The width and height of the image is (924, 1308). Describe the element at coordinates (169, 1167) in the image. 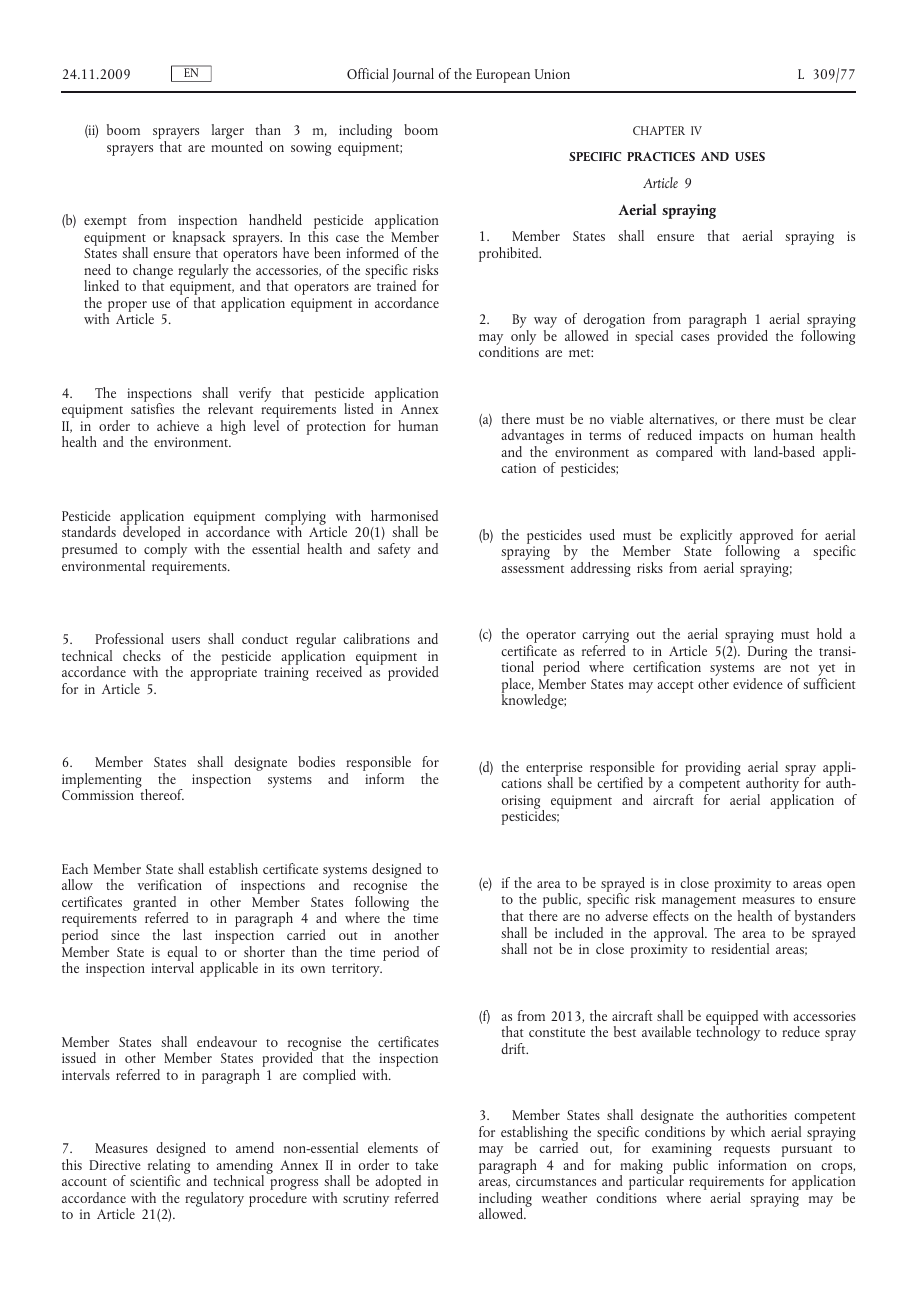

I see `relating` at that location.
